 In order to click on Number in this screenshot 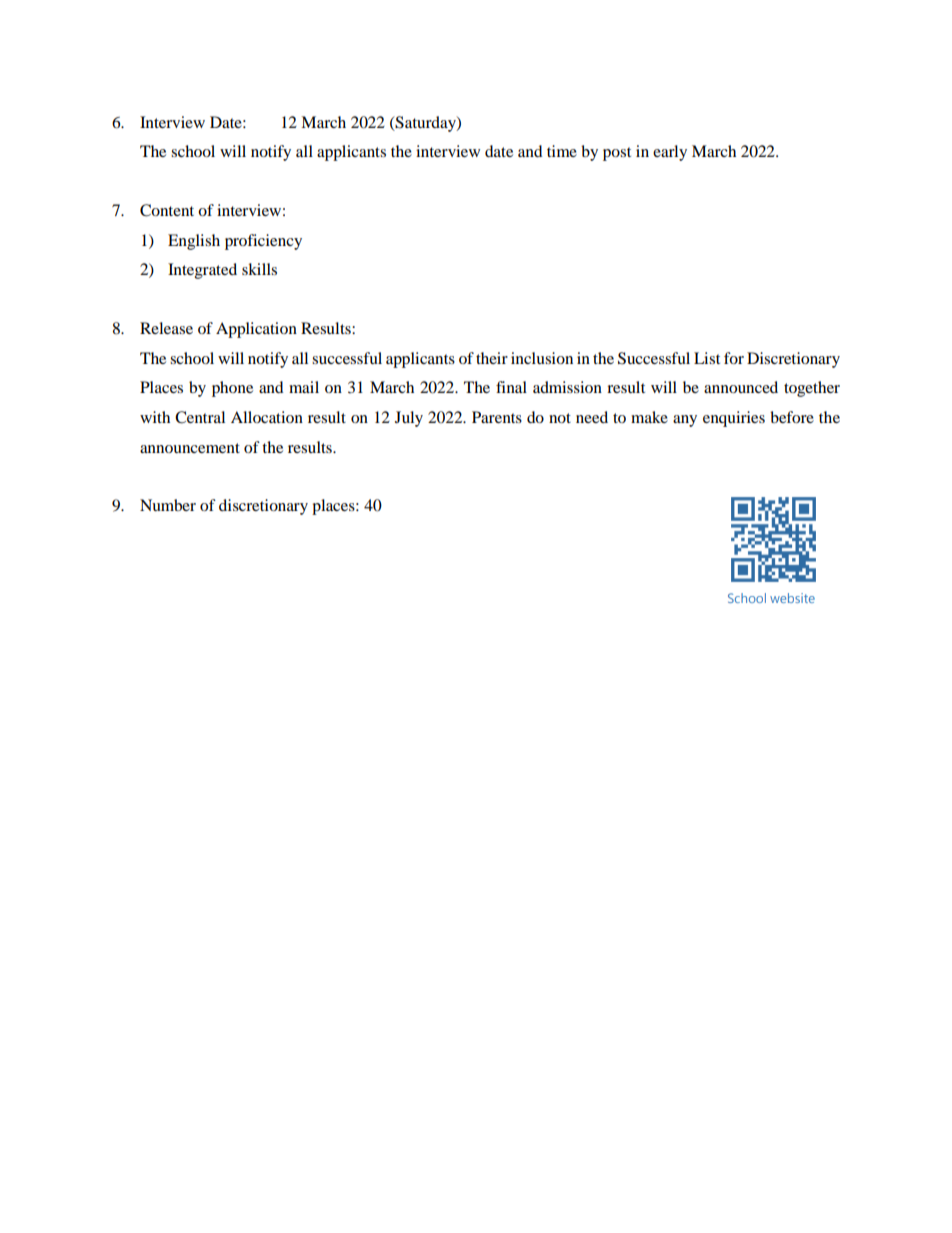, I will do `click(168, 505)`.
